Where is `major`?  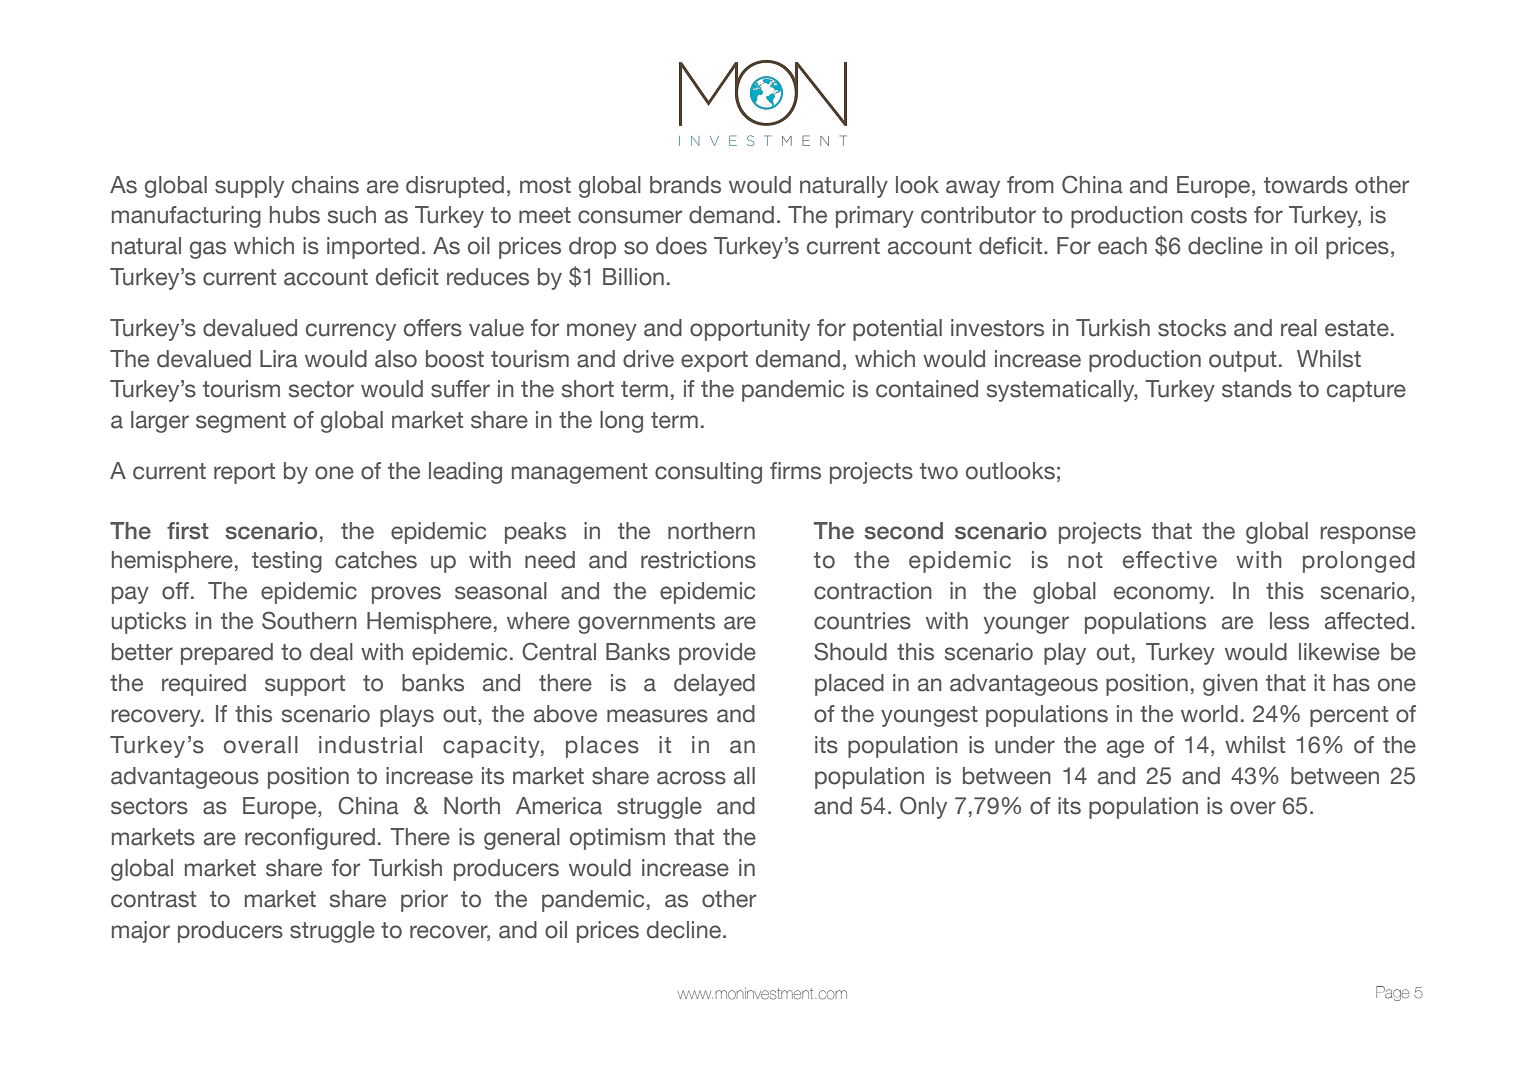 major is located at coordinates (141, 932).
